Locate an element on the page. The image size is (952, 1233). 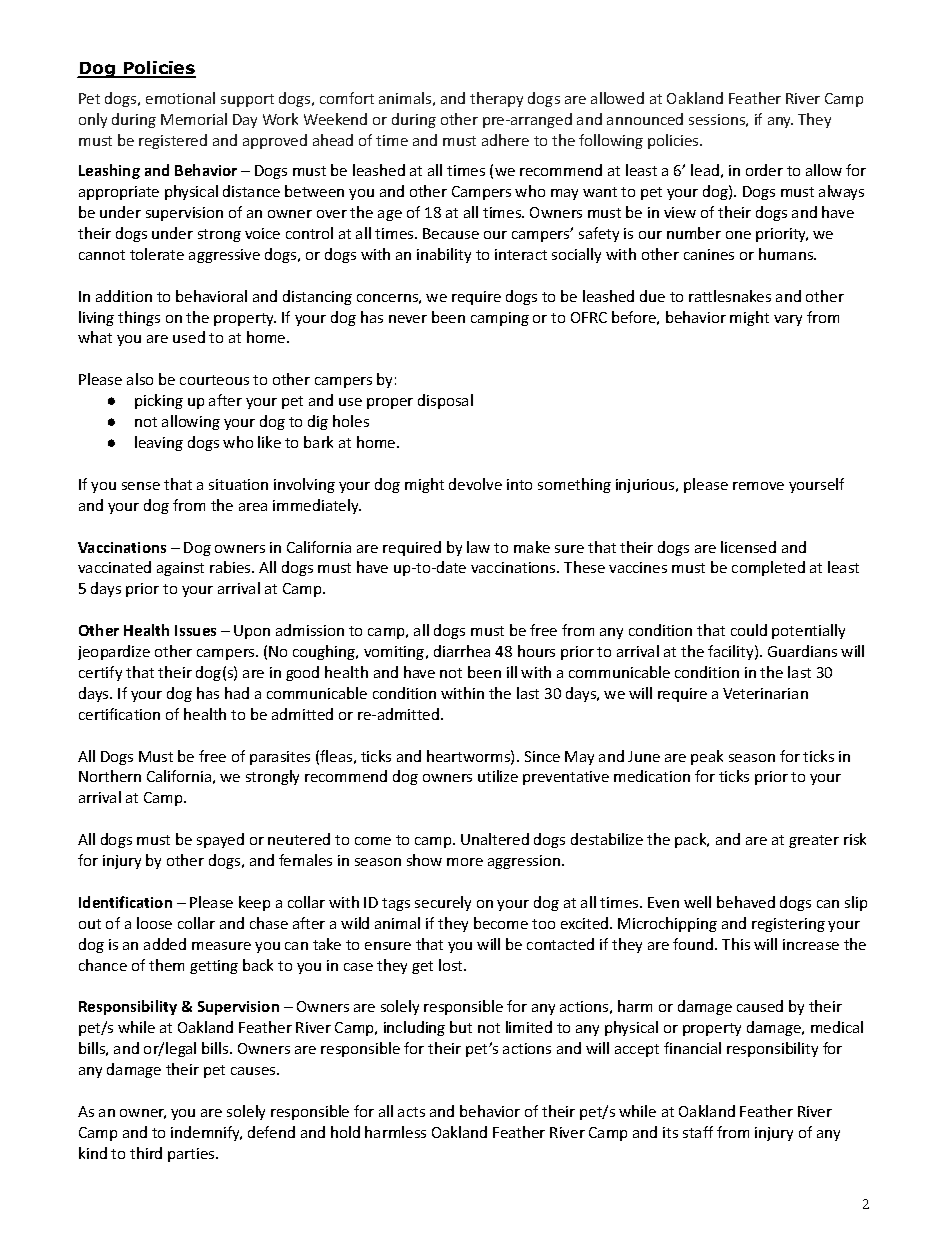
registered is located at coordinates (173, 141).
